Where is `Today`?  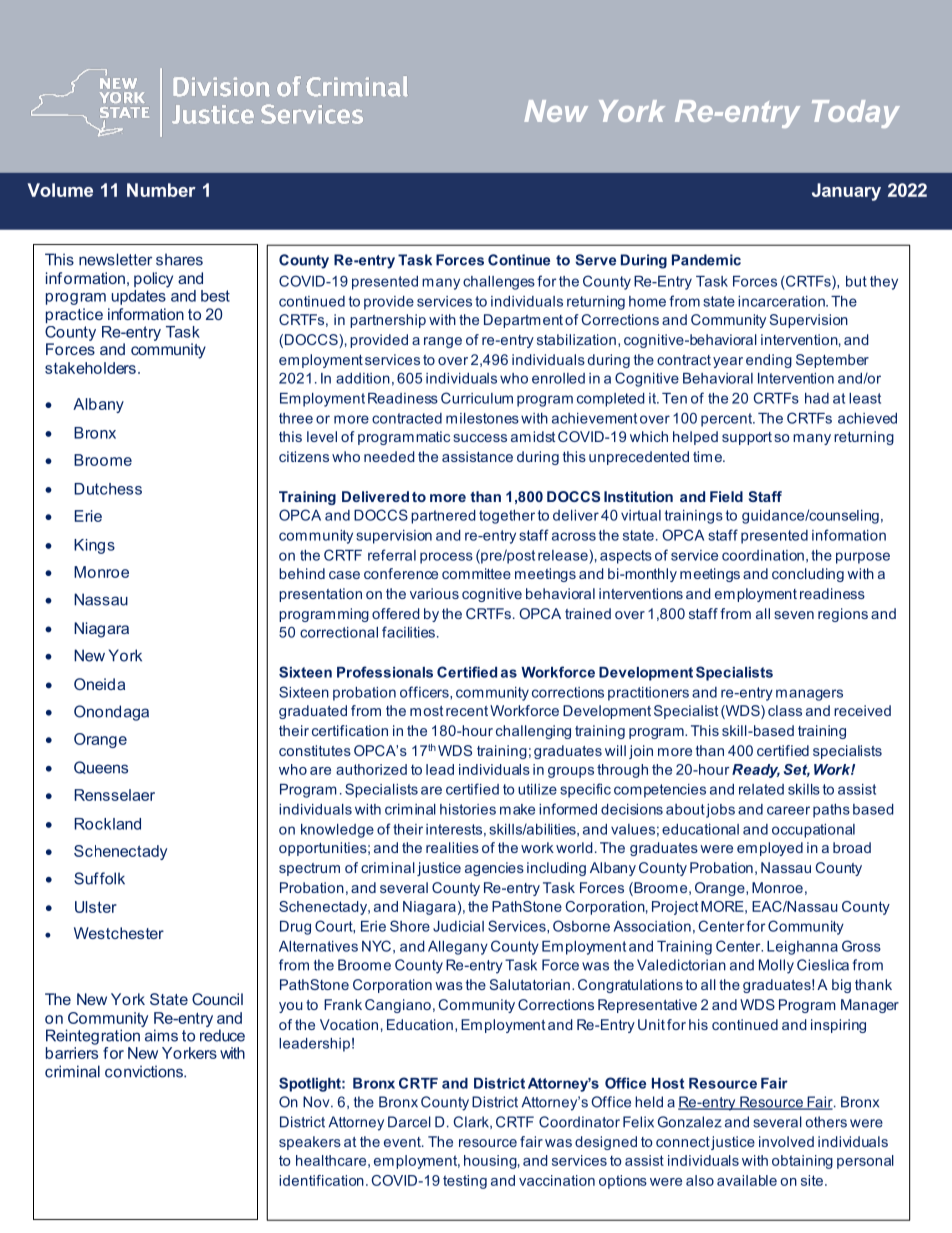
Today is located at coordinates (856, 114).
